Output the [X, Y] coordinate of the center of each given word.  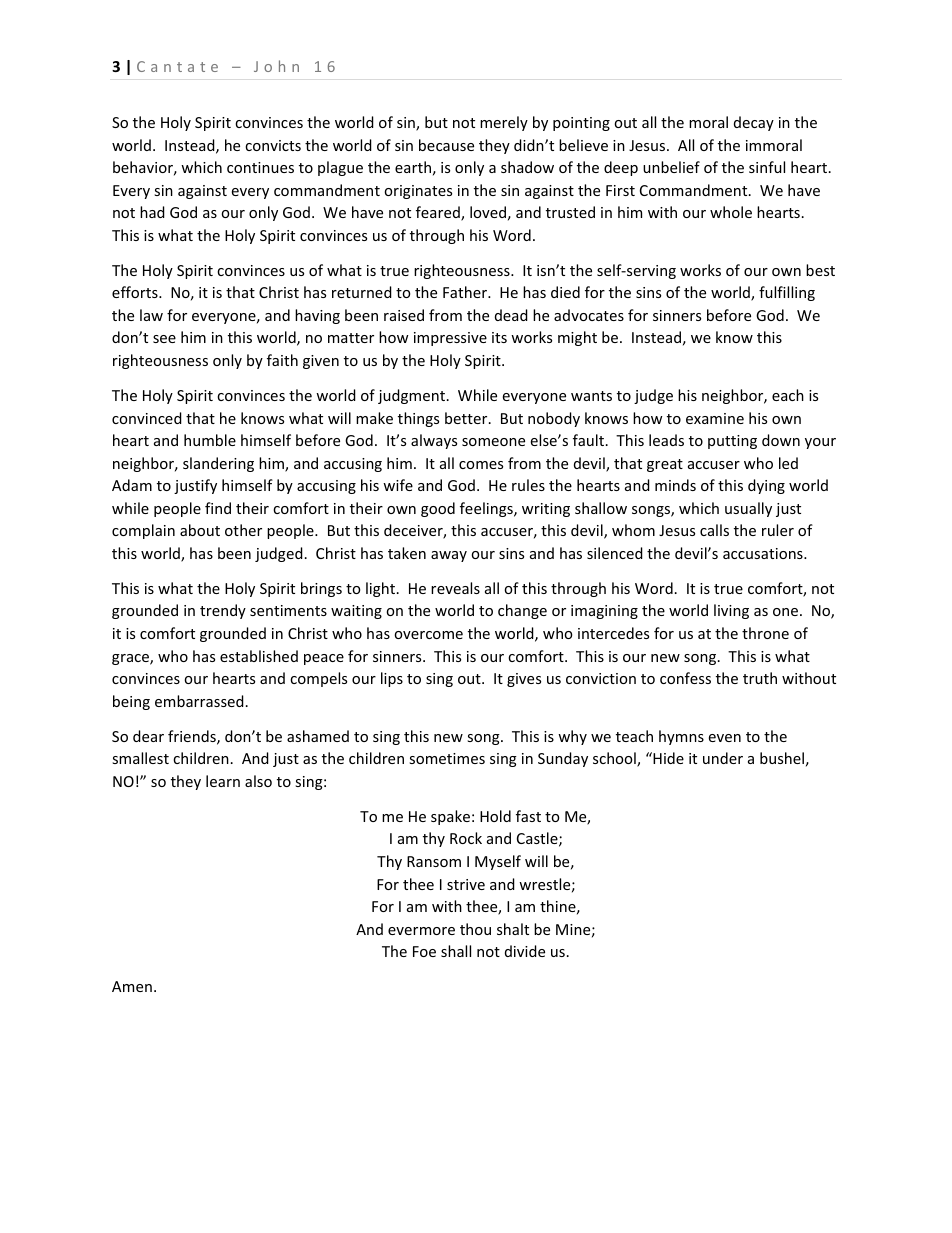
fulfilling [787, 293]
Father [466, 292]
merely [504, 123]
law [151, 315]
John [276, 66]
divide [525, 951]
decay [754, 123]
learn [223, 781]
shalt [513, 929]
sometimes [447, 758]
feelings [487, 509]
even [725, 738]
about [200, 530]
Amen [132, 986]
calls [714, 530]
